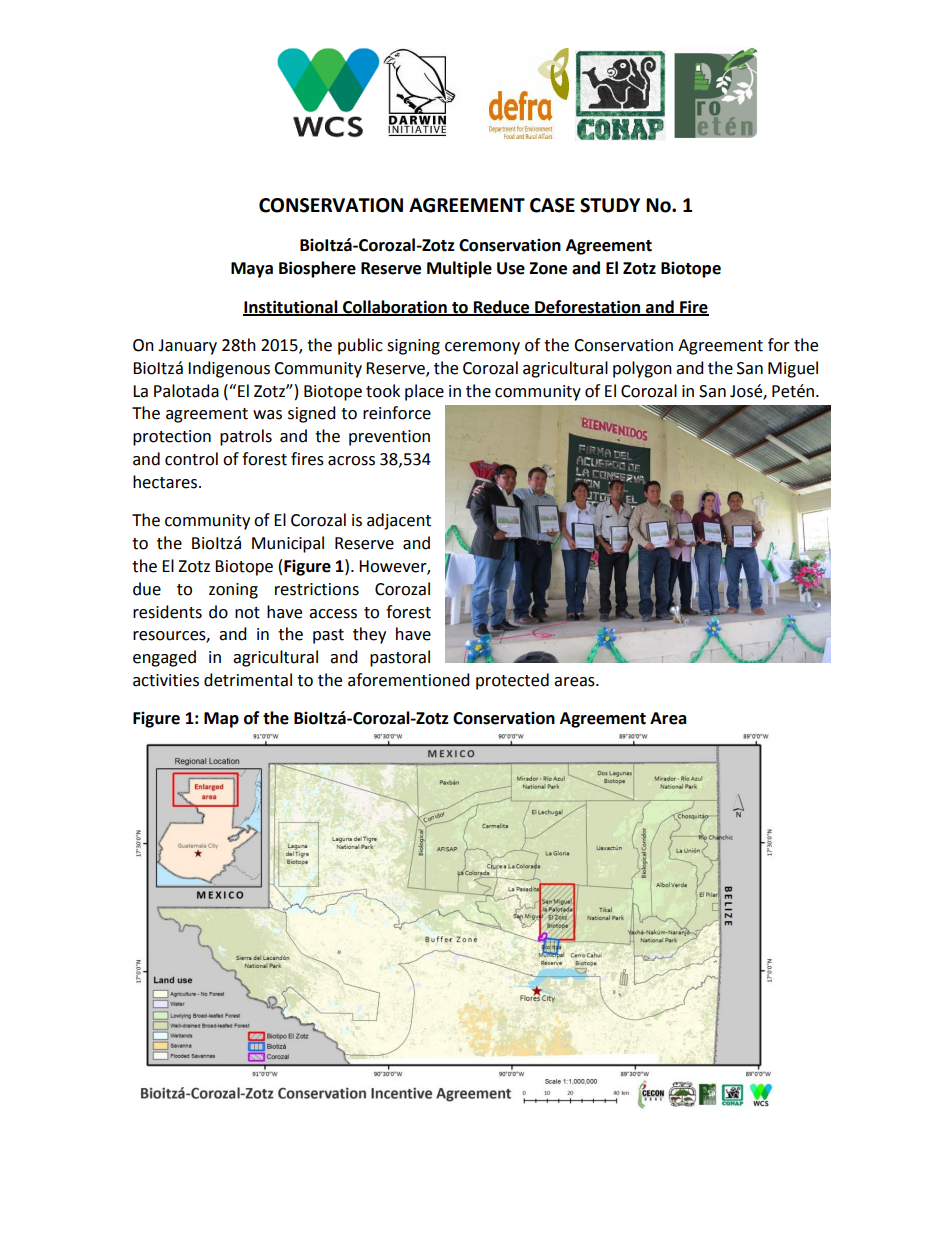 This document has width=952, height=1233. What do you see at coordinates (424, 392) in the document?
I see `place` at bounding box center [424, 392].
